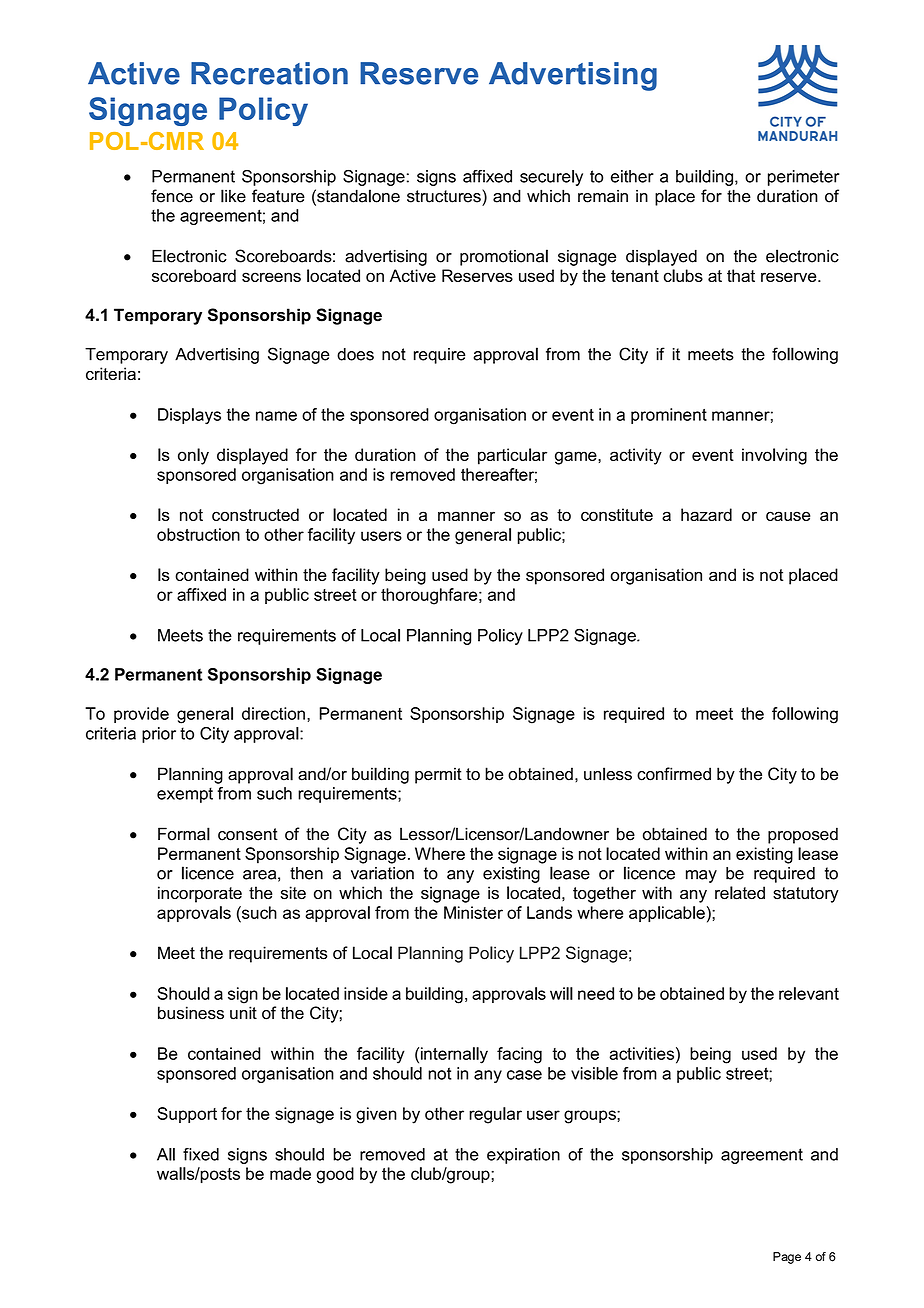  I want to click on confirmed, so click(674, 774).
